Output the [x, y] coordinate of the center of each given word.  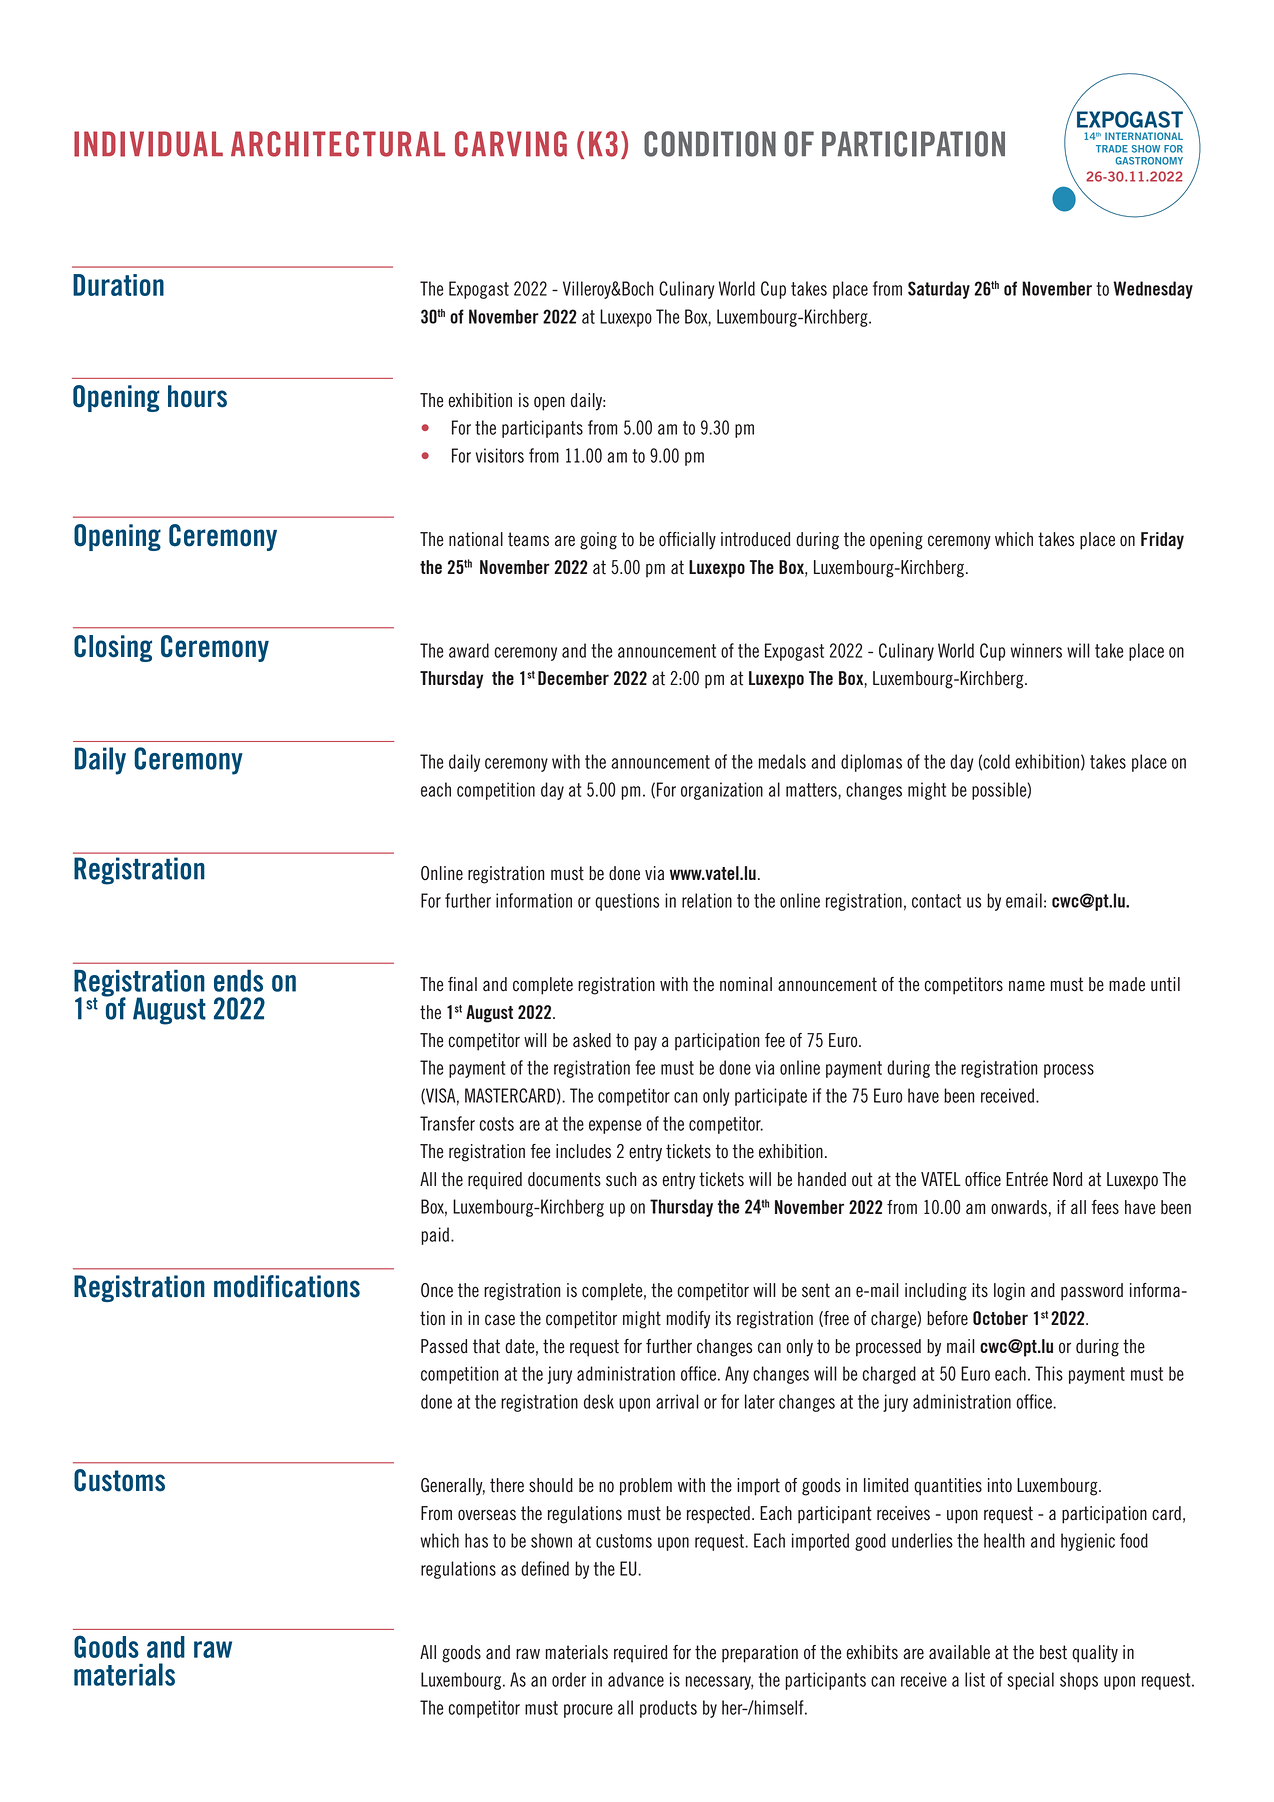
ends [238, 980]
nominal [746, 984]
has [476, 1540]
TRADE [1112, 149]
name [1027, 986]
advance [636, 1679]
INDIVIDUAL [148, 144]
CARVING [511, 144]
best [1053, 1652]
